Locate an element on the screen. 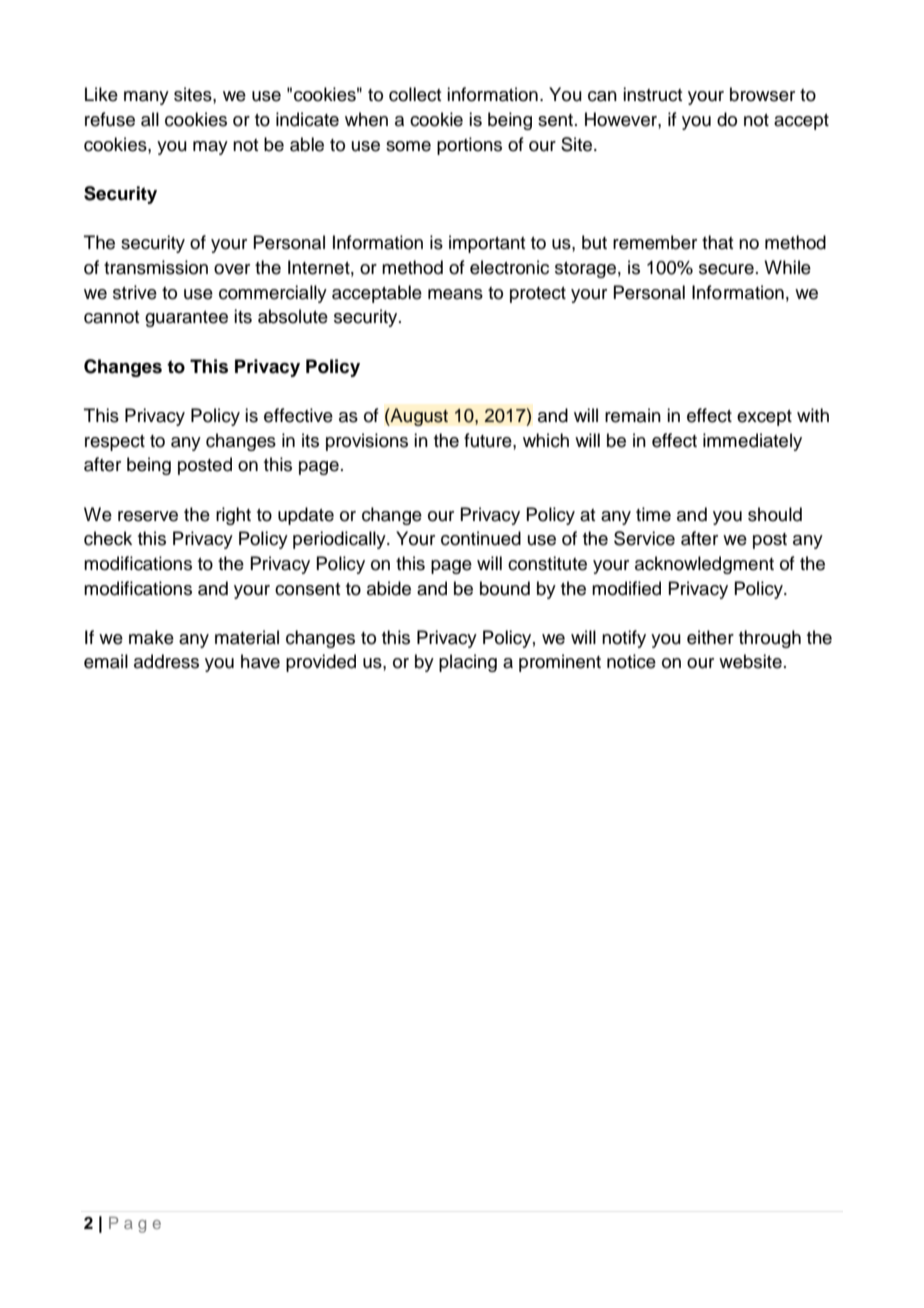 This screenshot has width=924, height=1308. many is located at coordinates (146, 98).
